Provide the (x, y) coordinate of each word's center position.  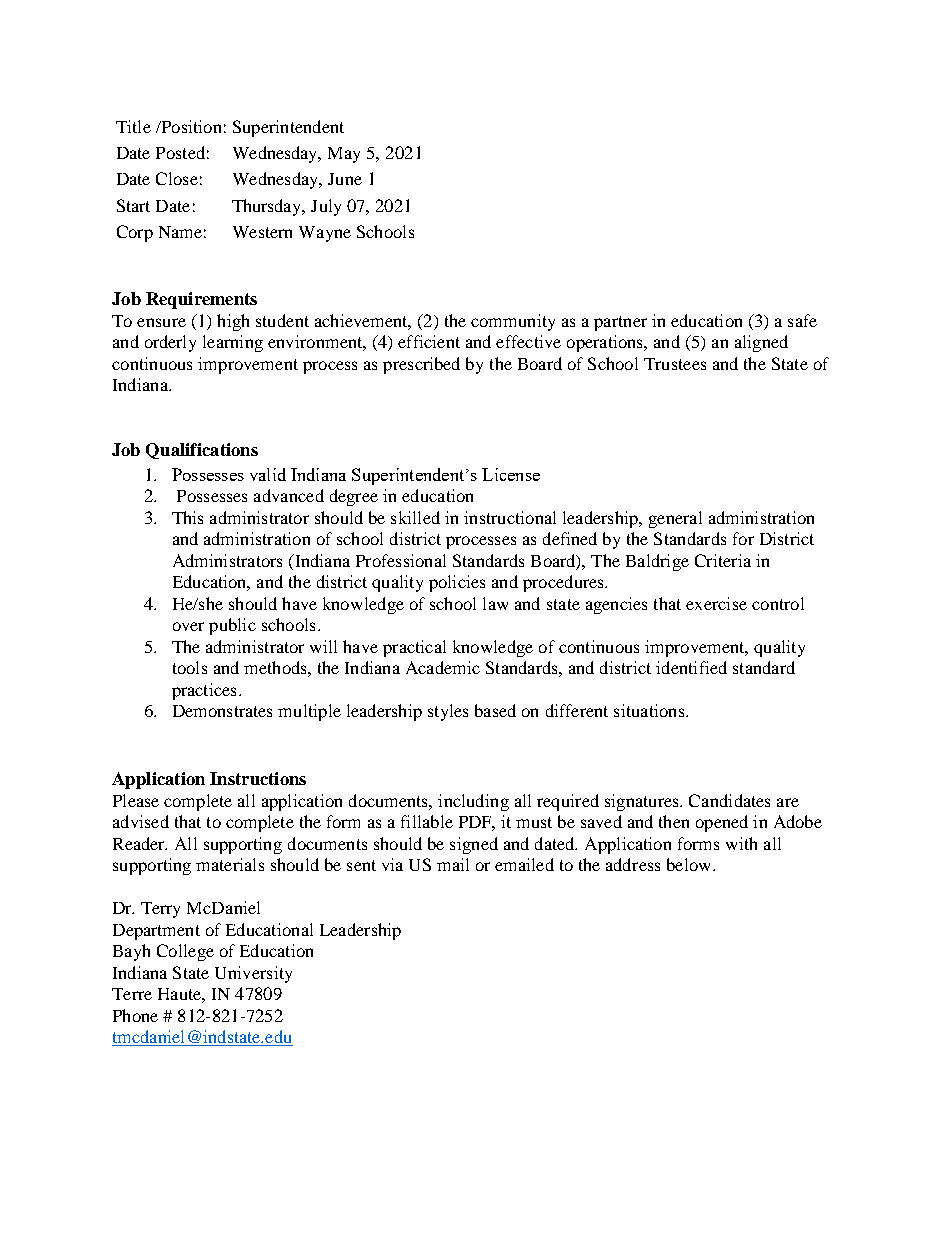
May (344, 155)
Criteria (723, 560)
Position (190, 126)
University (253, 974)
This (187, 517)
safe (802, 320)
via (392, 864)
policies (457, 583)
